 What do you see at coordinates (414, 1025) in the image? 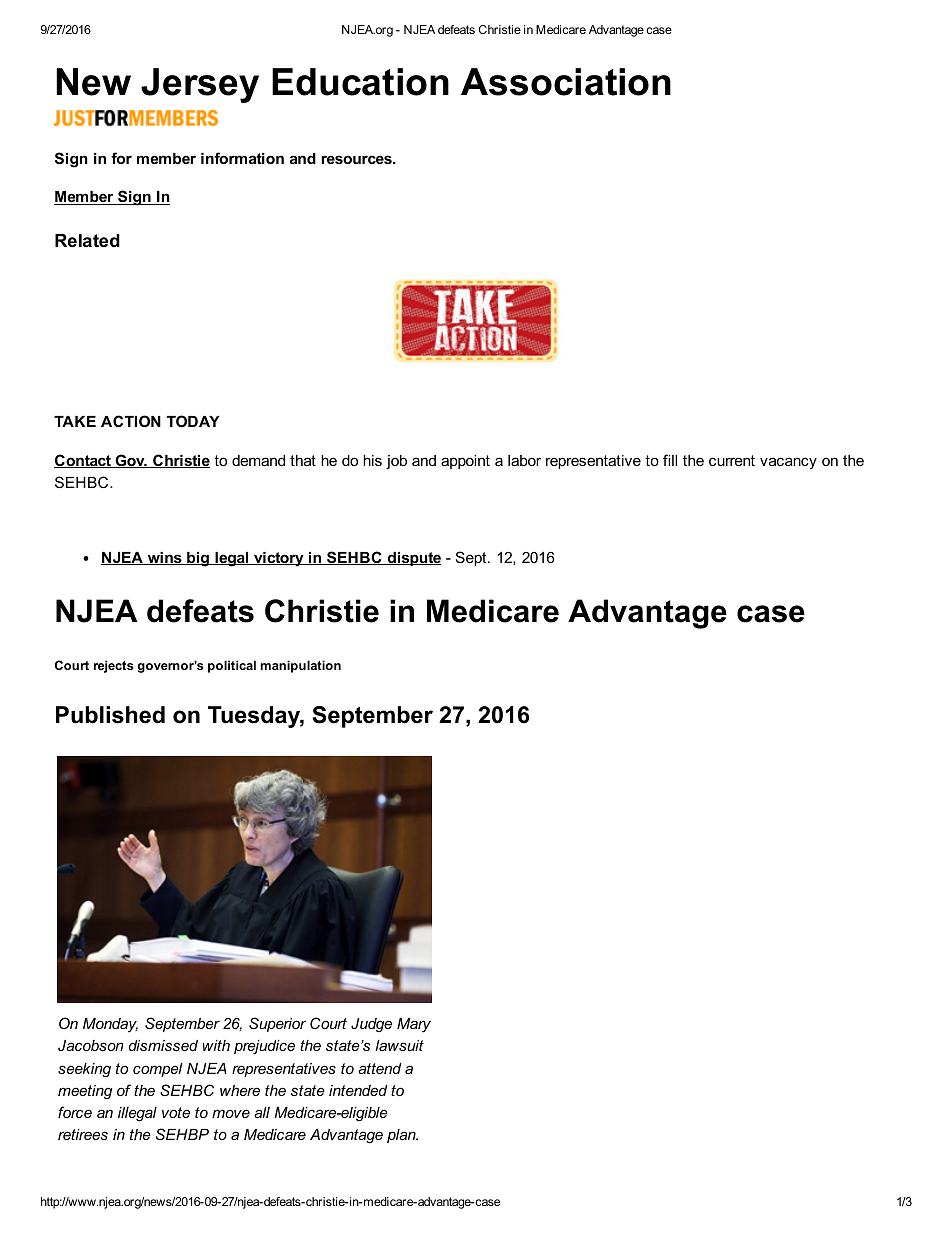
I see `Mary` at bounding box center [414, 1025].
